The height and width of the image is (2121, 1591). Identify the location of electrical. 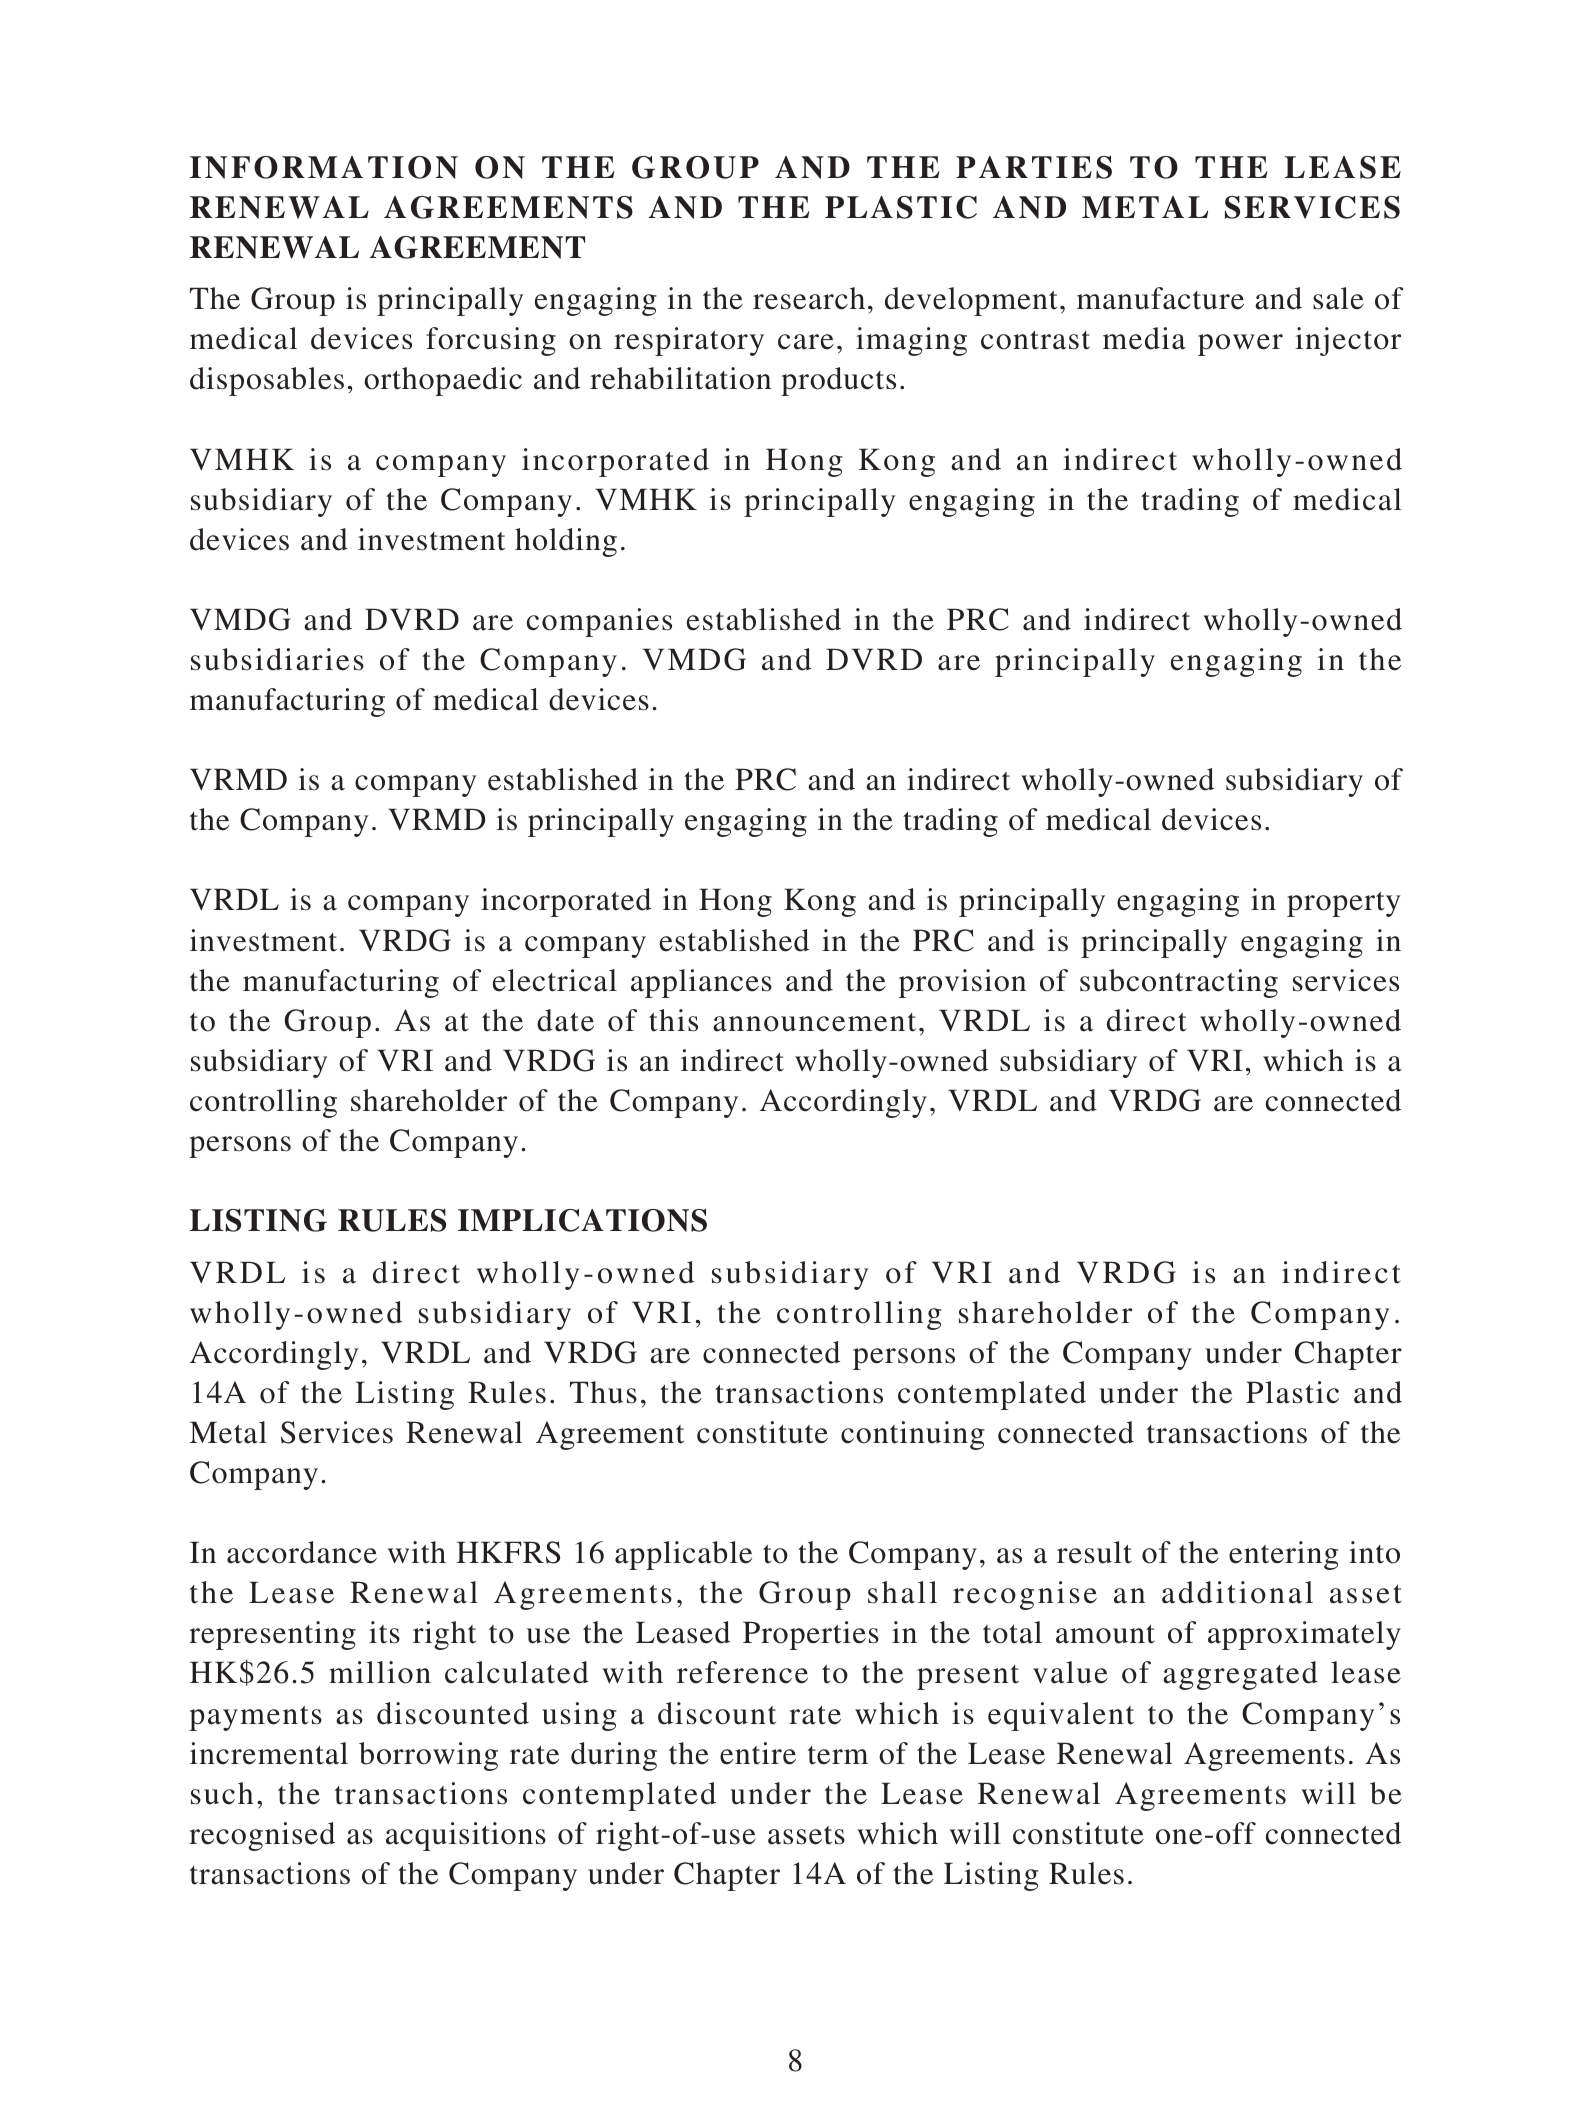
(555, 980).
